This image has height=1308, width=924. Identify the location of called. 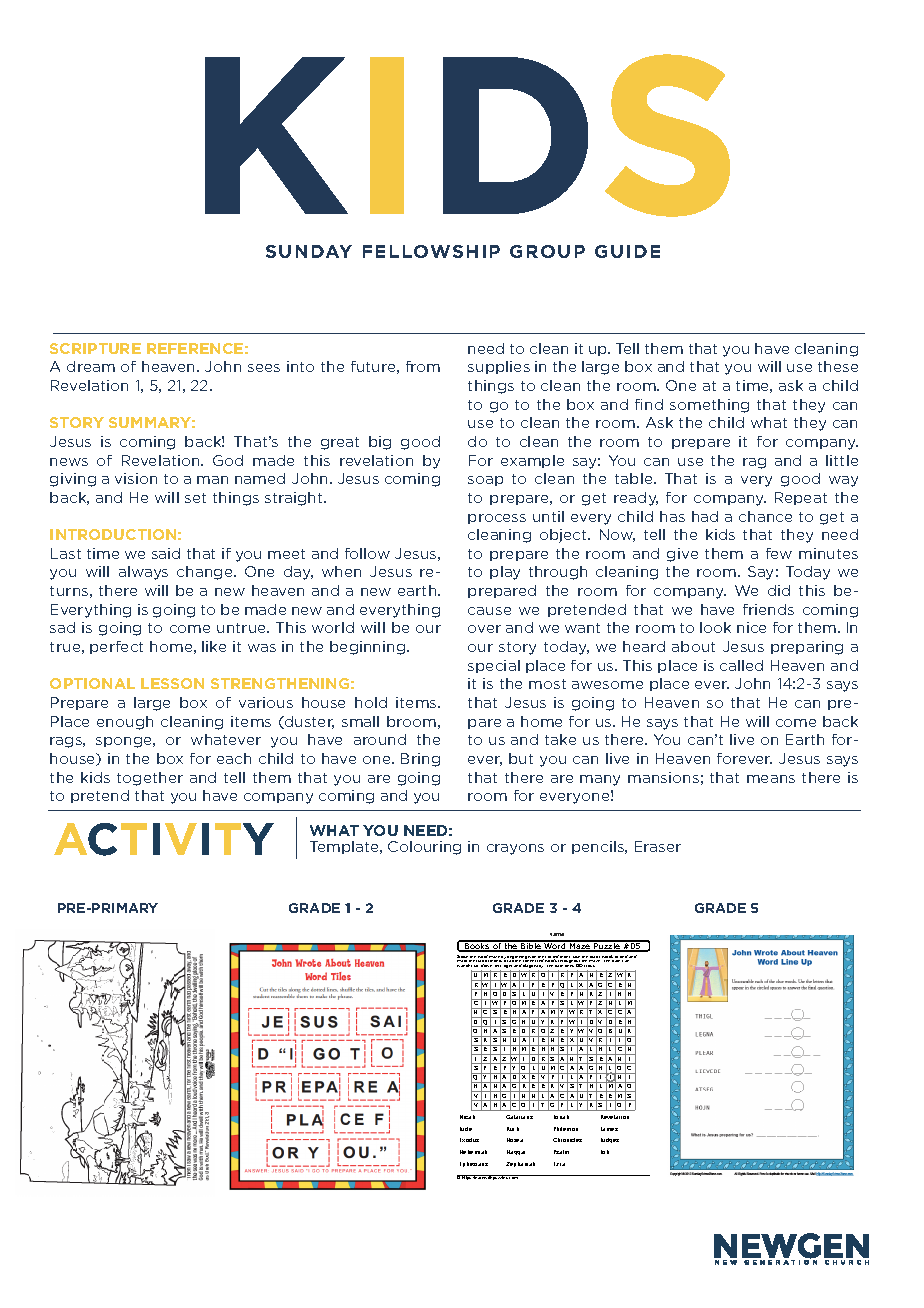
(741, 665).
